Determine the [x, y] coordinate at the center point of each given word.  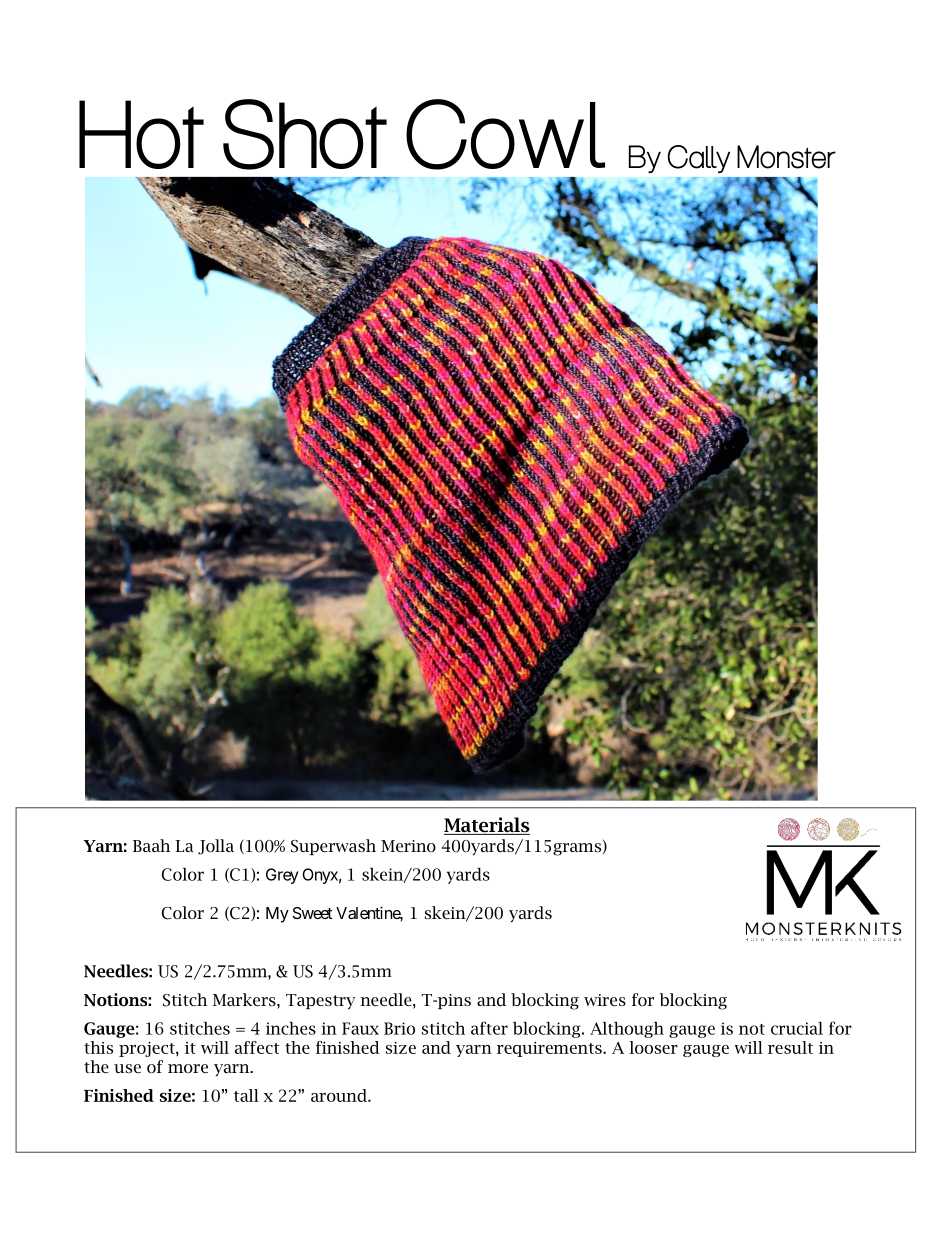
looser [653, 1047]
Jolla [216, 847]
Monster [786, 157]
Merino [408, 846]
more [188, 1068]
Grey [282, 876]
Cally [699, 159]
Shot [305, 134]
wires [605, 1000]
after [489, 1028]
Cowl [505, 134]
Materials [487, 826]
